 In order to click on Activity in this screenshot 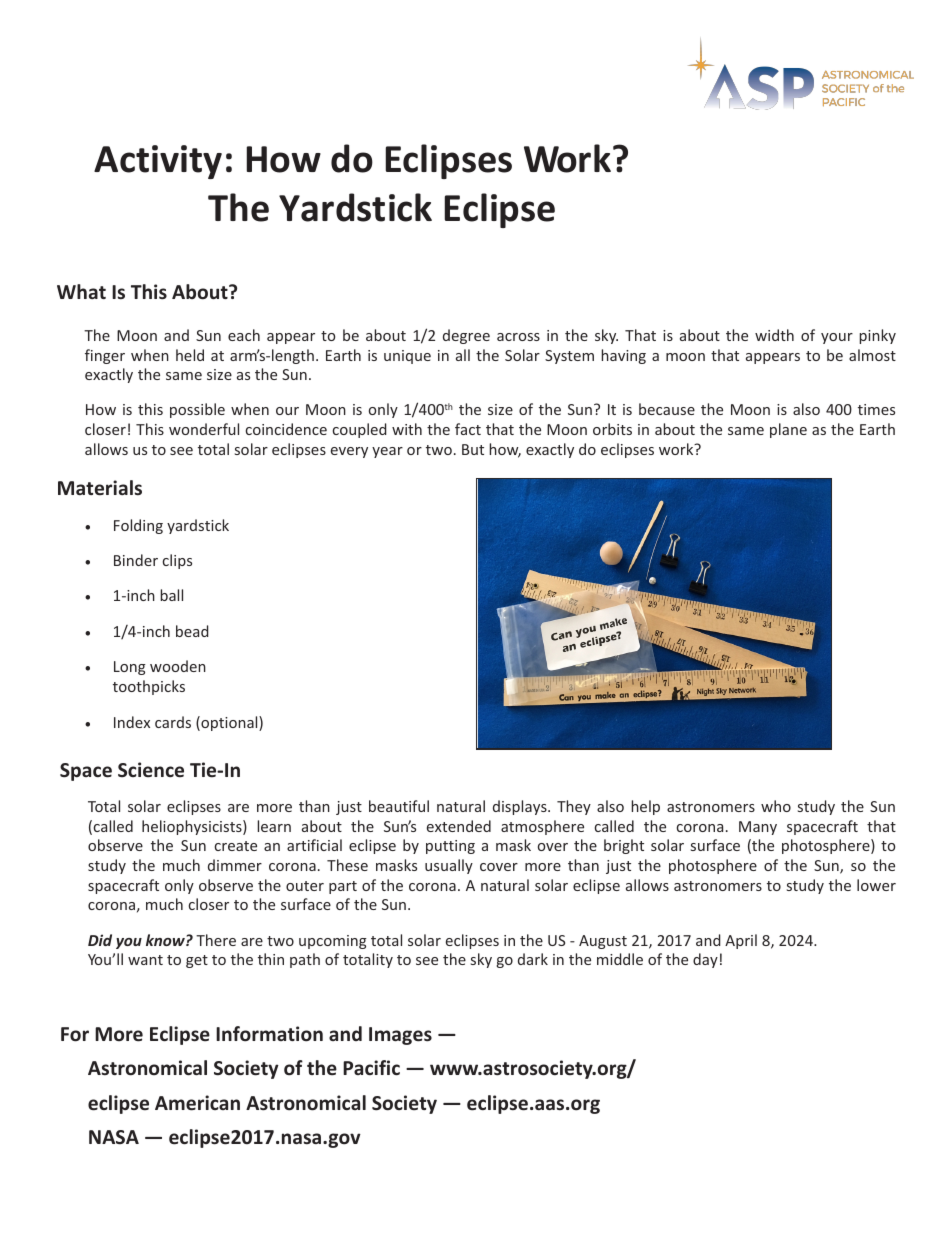, I will do `click(158, 162)`.
